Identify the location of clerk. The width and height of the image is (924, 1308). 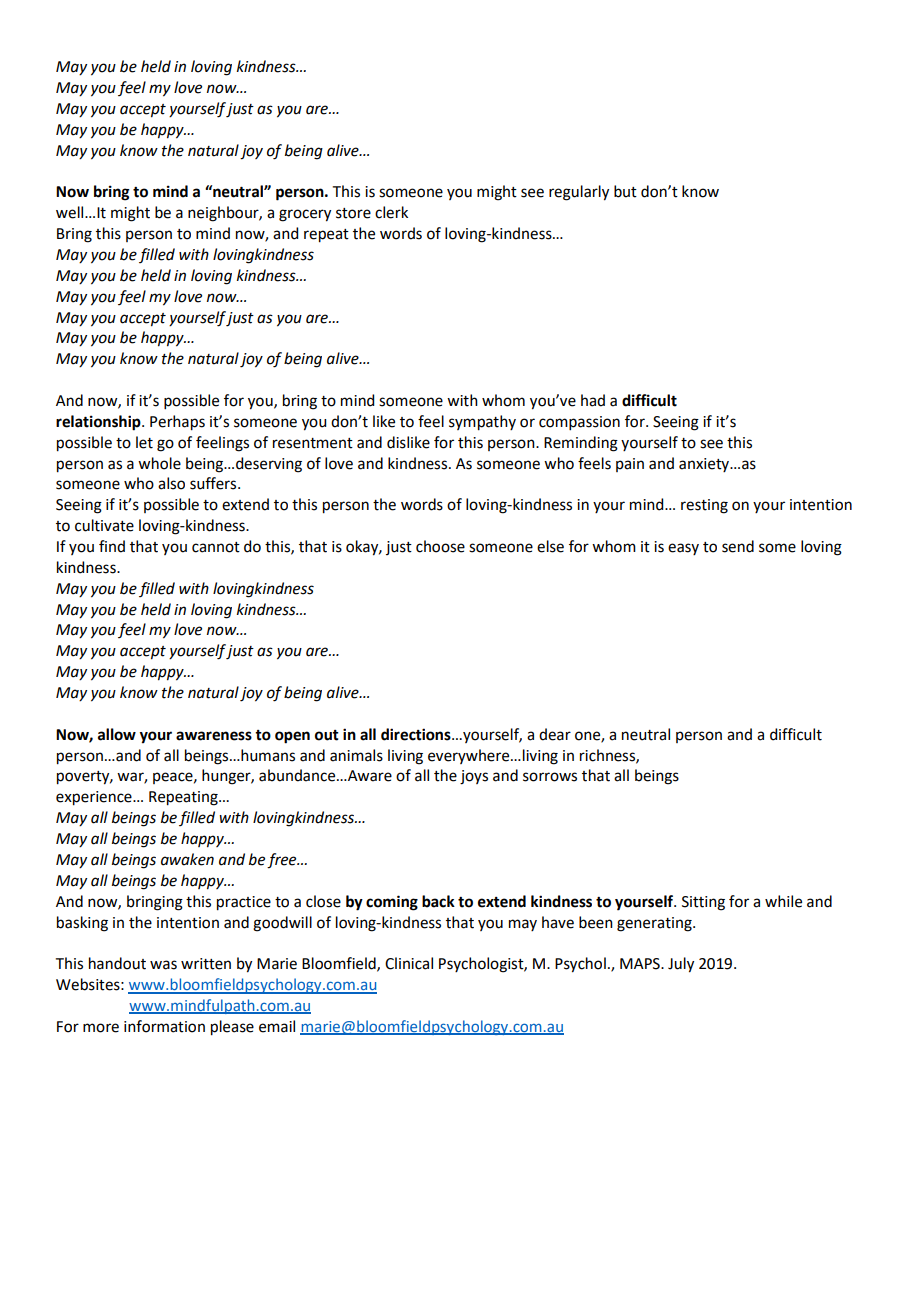
(391, 212).
